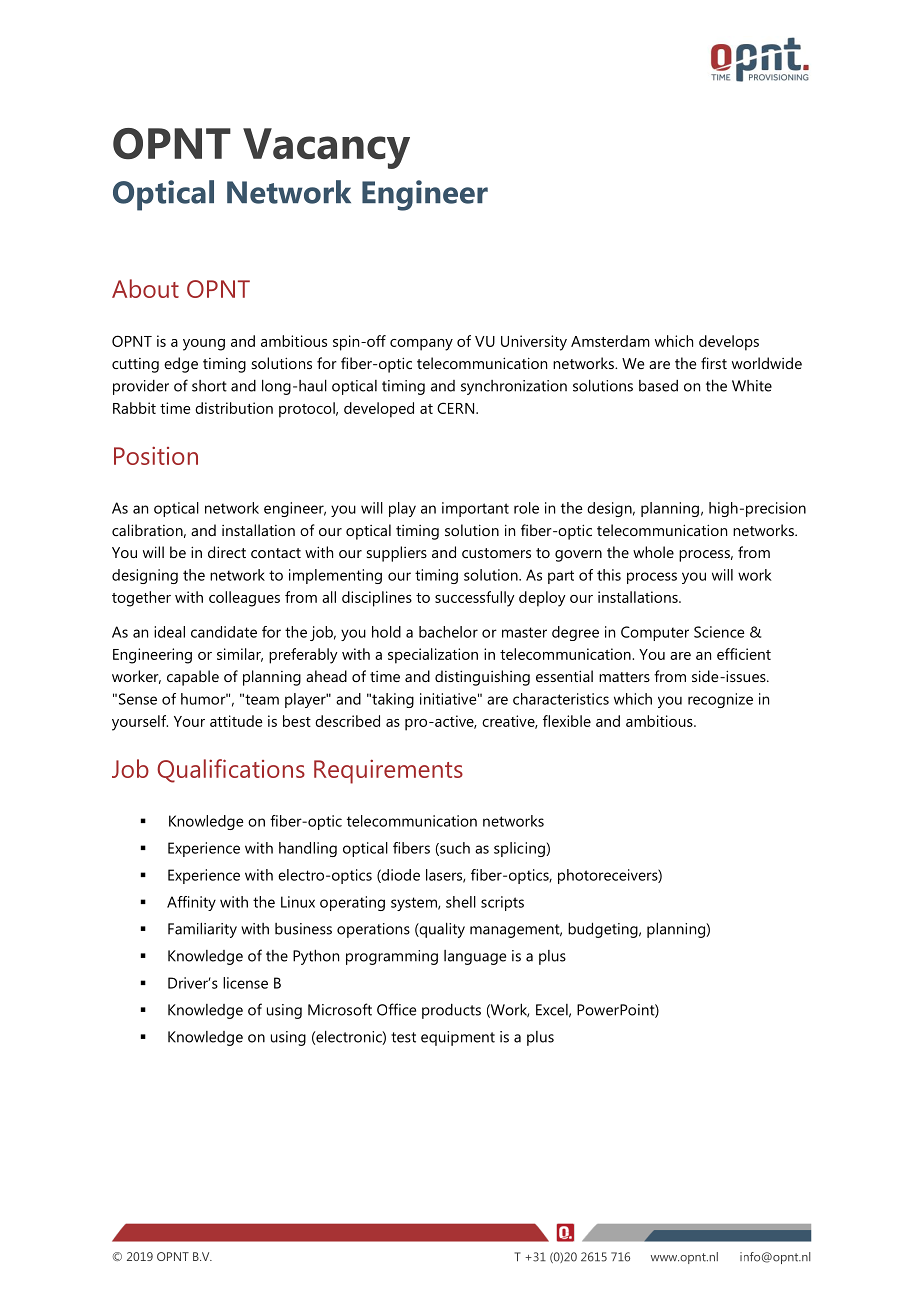  Describe the element at coordinates (245, 983) in the image. I see `license` at that location.
